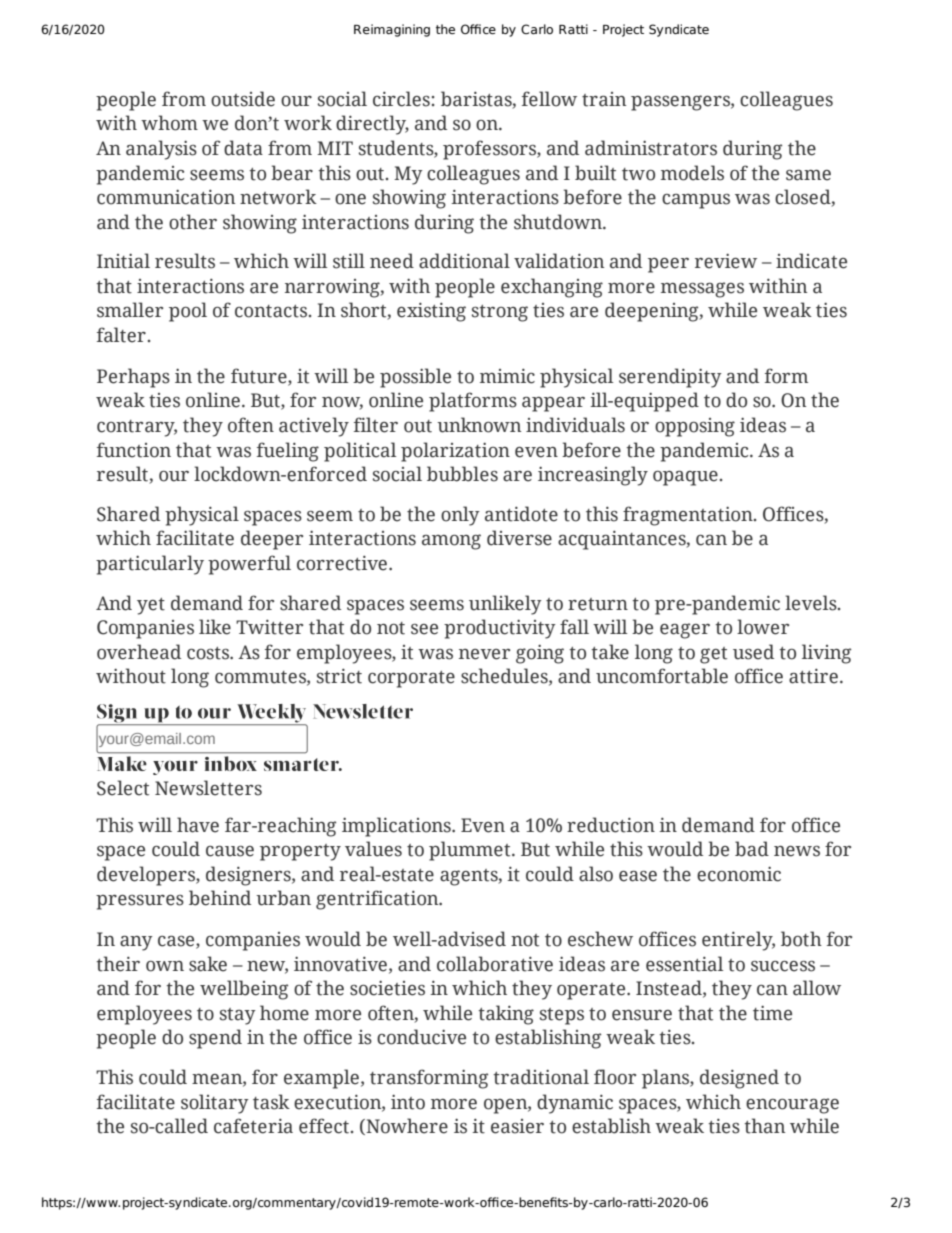  I want to click on easier, so click(517, 1126).
